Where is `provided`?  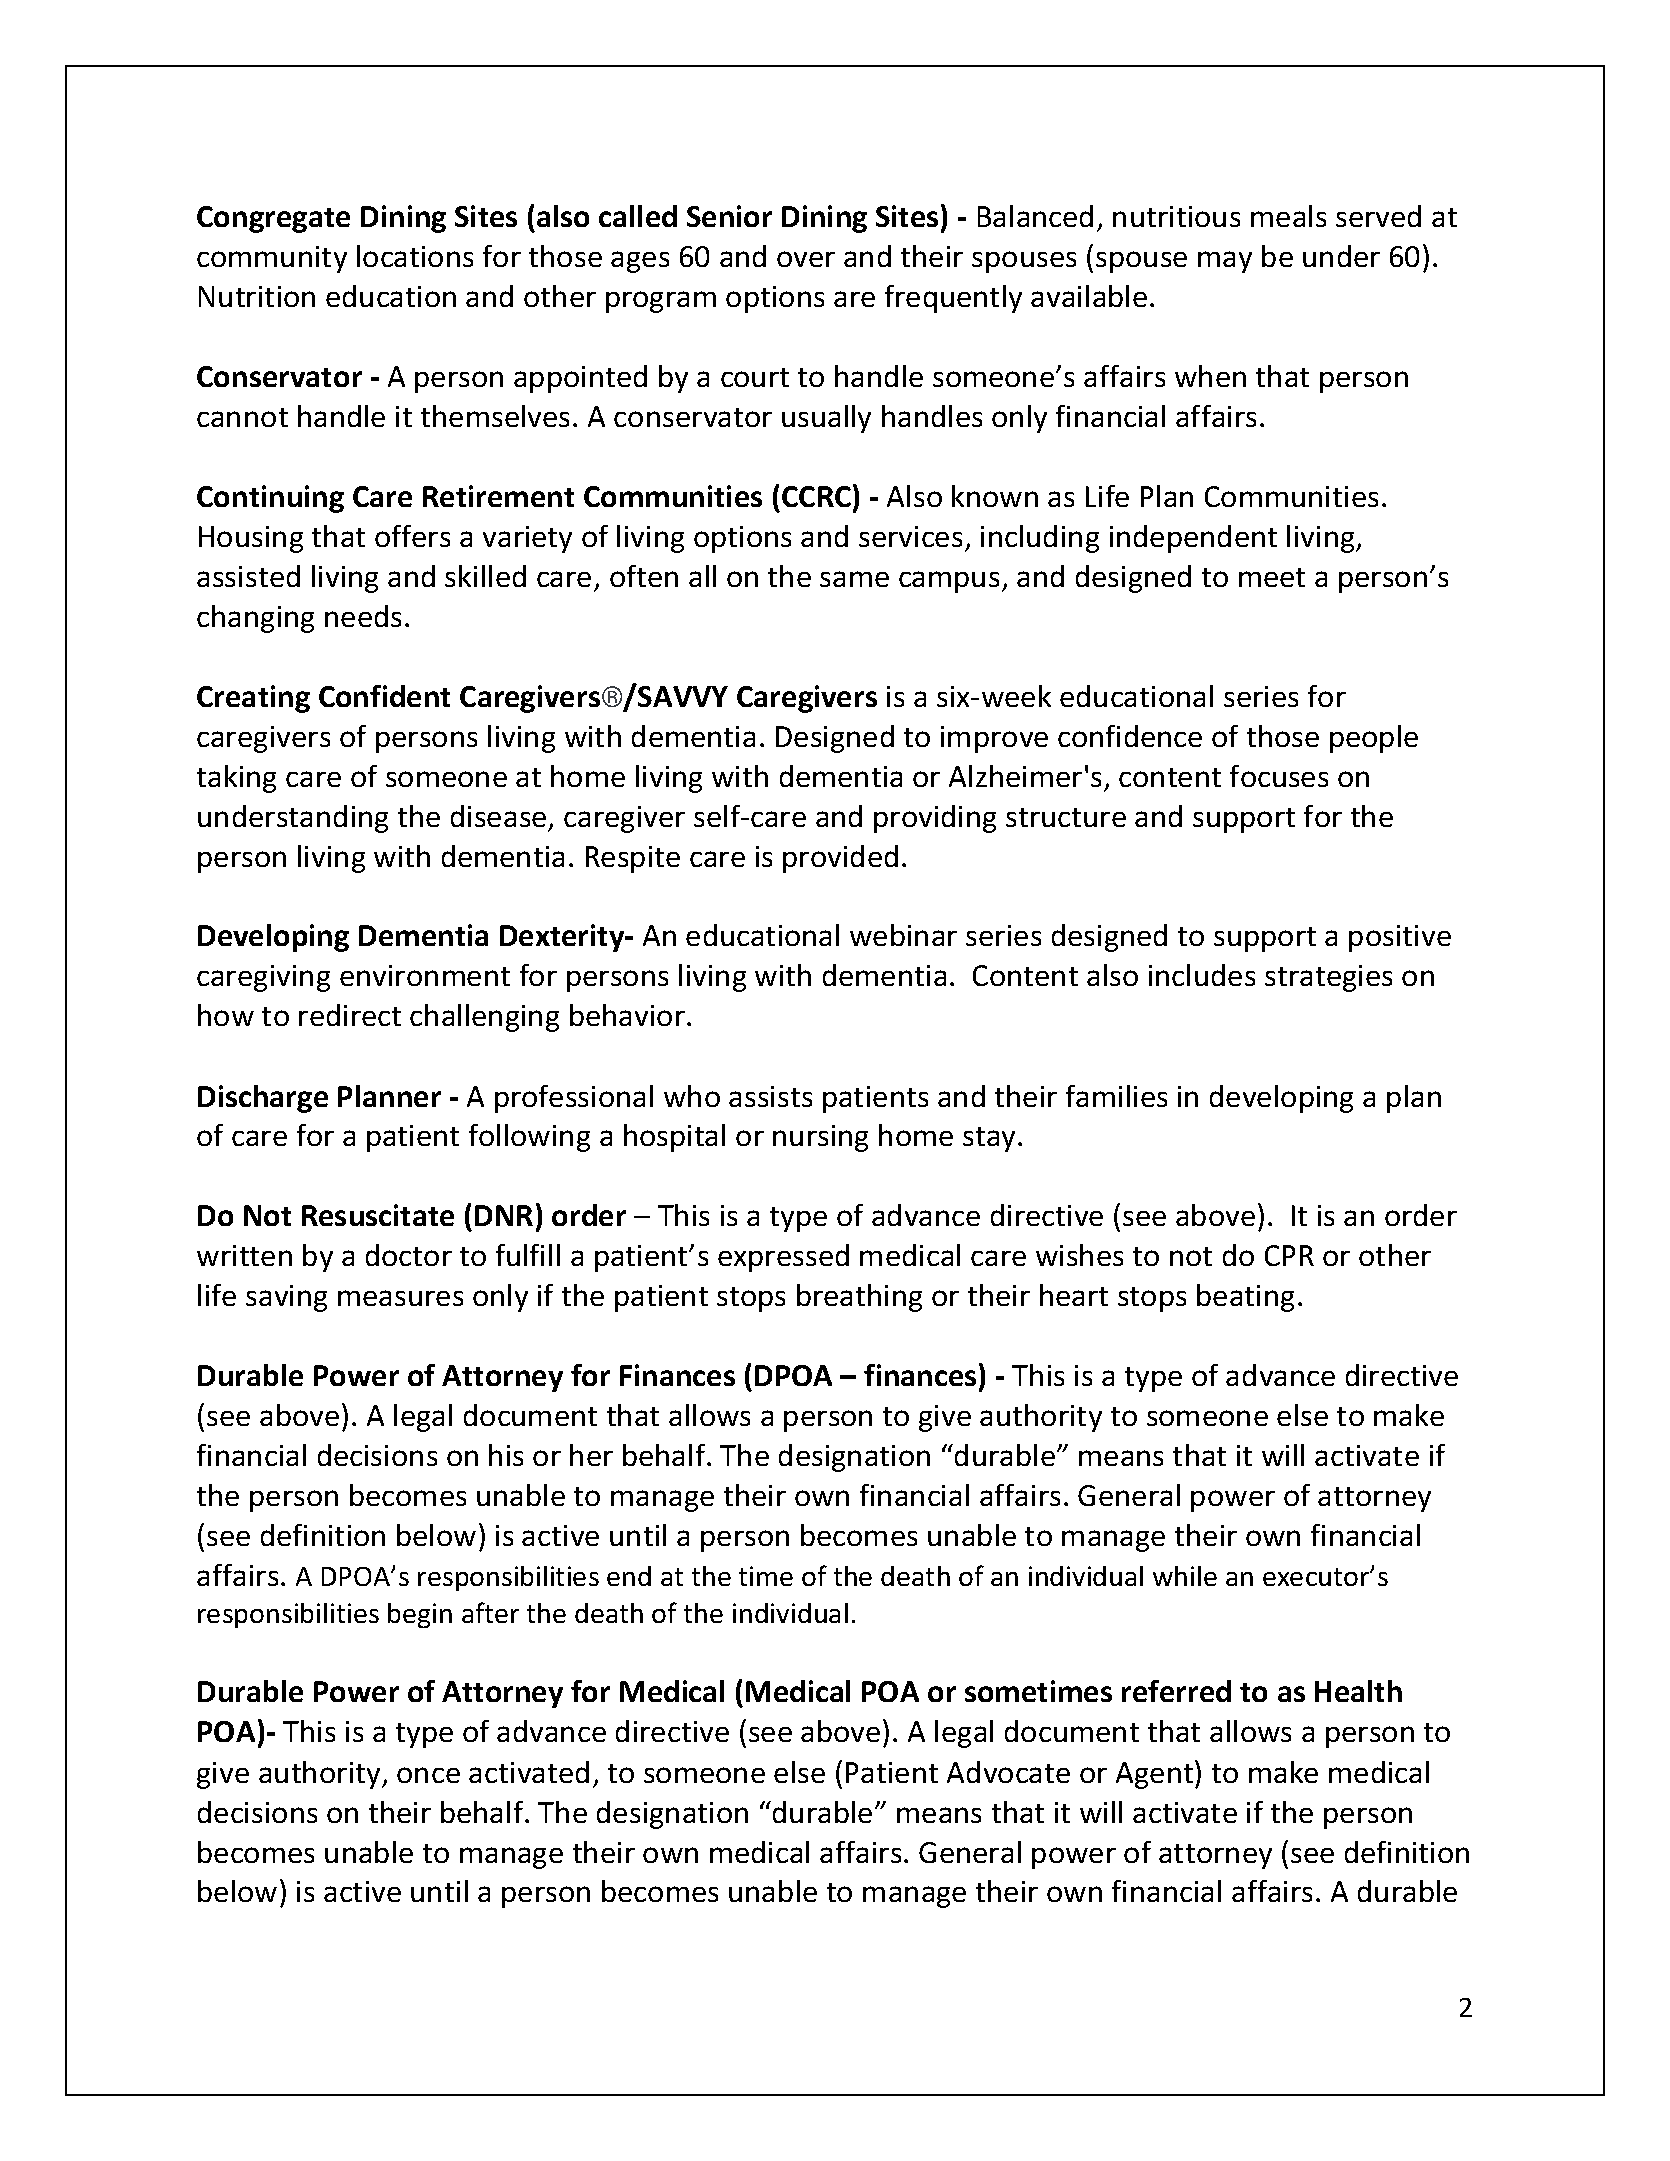
provided is located at coordinates (840, 859).
